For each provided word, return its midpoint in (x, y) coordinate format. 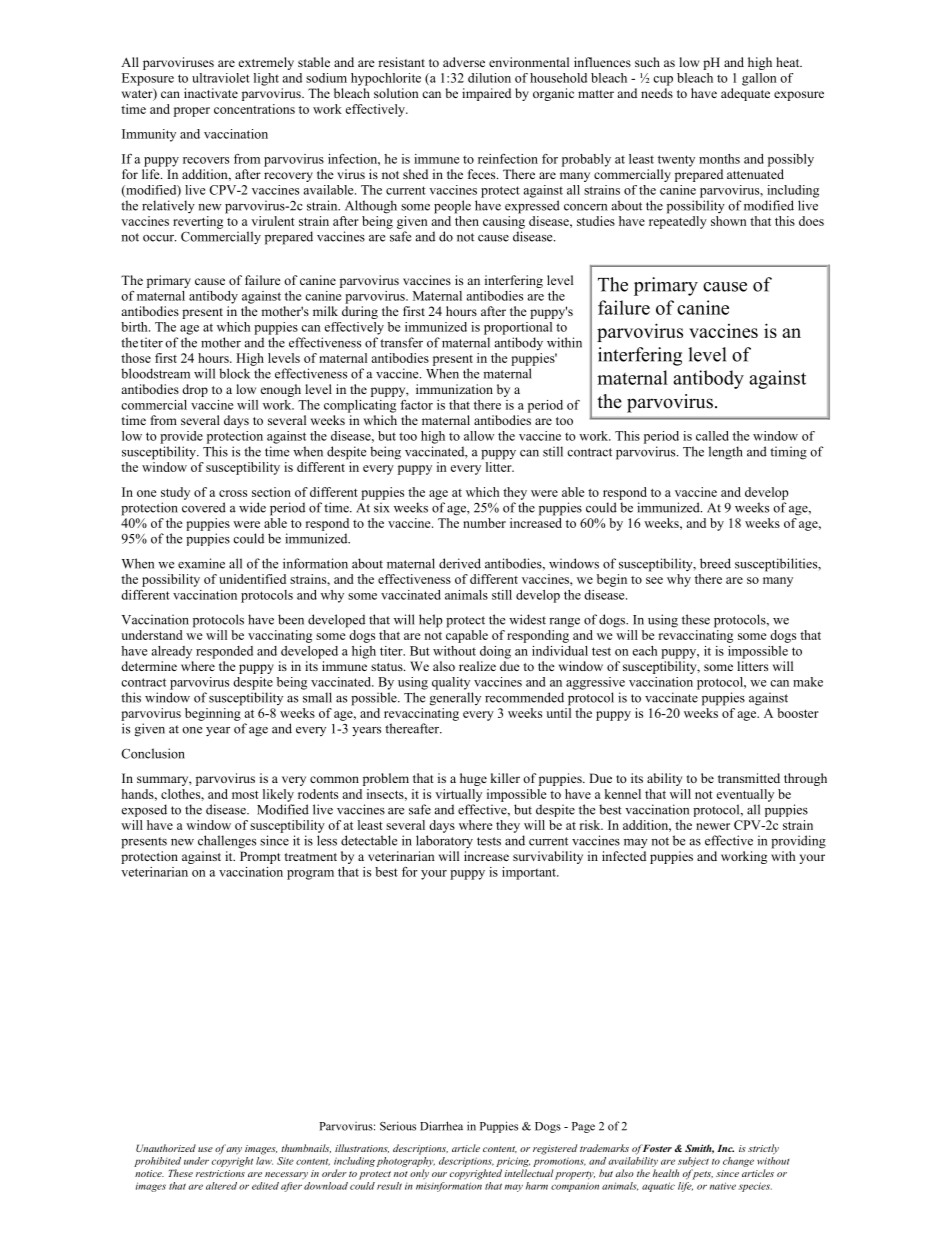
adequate (745, 94)
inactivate (211, 93)
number (484, 523)
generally (455, 699)
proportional (518, 328)
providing (798, 842)
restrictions (220, 1173)
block (234, 373)
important (530, 873)
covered (204, 507)
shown (729, 221)
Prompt (260, 857)
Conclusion (153, 753)
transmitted (749, 778)
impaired (486, 94)
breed (715, 563)
